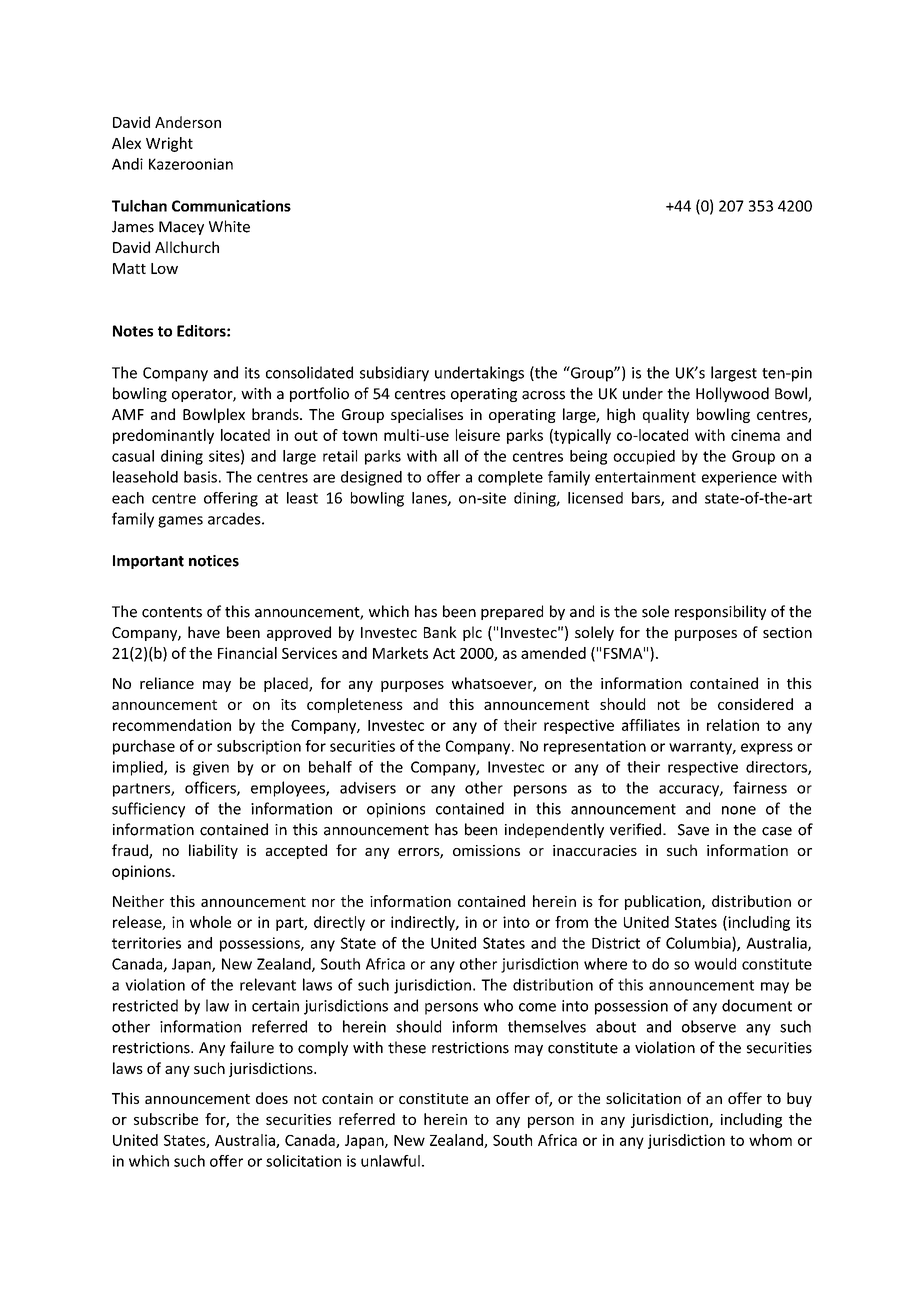  I want to click on Hollywood, so click(732, 394).
